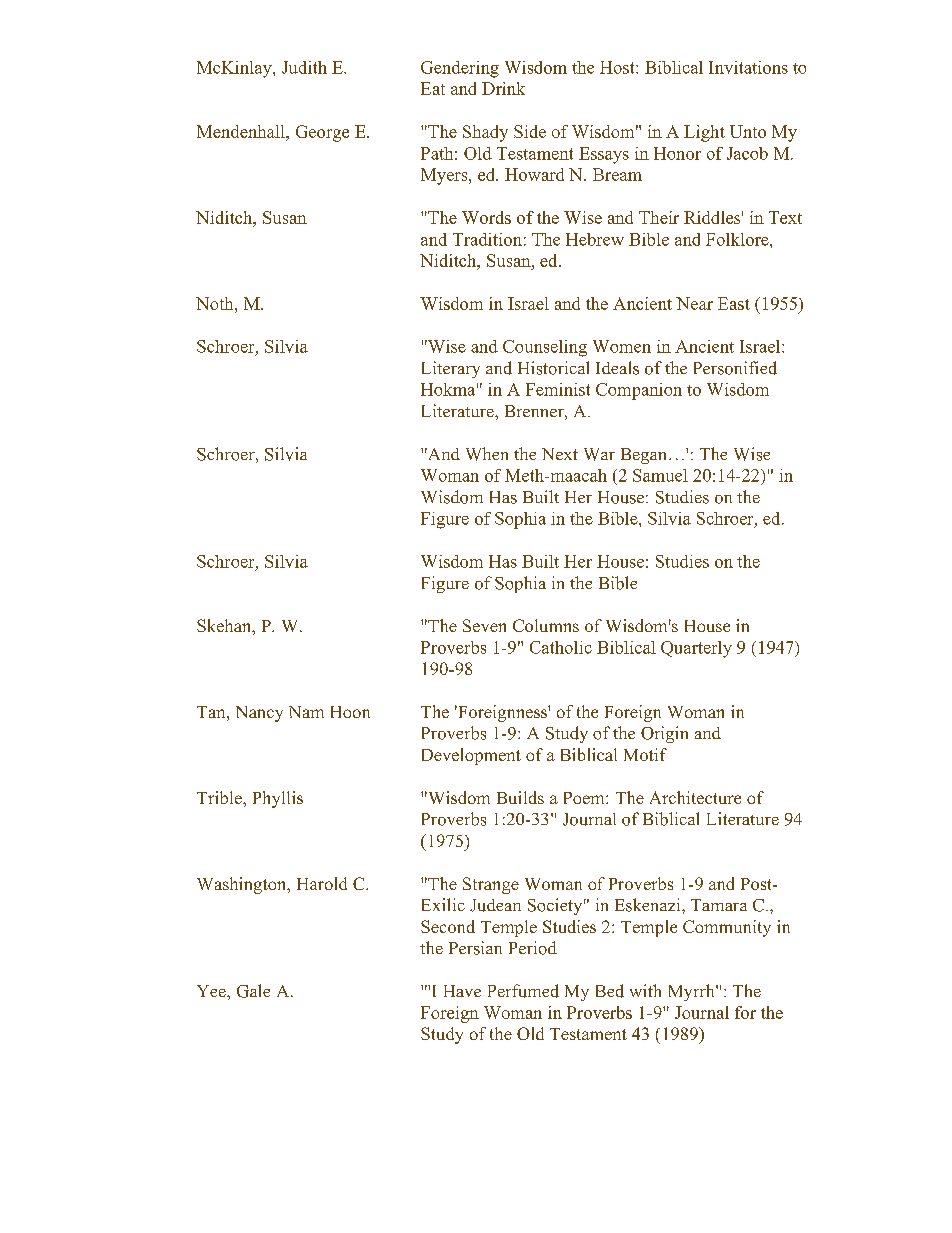 This screenshot has width=952, height=1233. I want to click on Myrrh, so click(693, 992).
